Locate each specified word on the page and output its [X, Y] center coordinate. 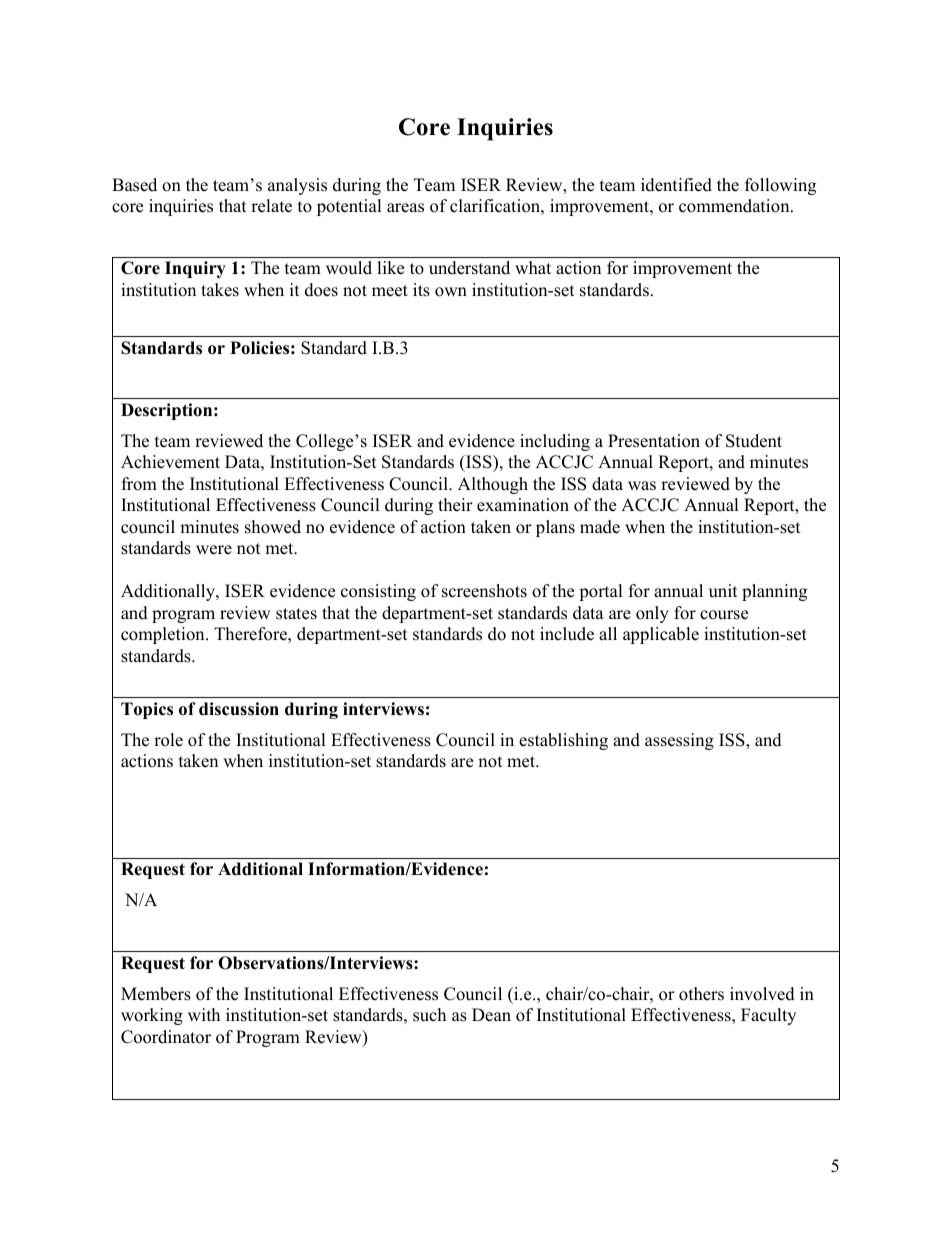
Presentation [654, 441]
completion [164, 635]
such [429, 1015]
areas [405, 208]
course [724, 615]
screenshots [484, 591]
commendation [735, 206]
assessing [679, 741]
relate [271, 206]
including [555, 442]
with [204, 1014]
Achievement [170, 462]
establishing [563, 741]
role [168, 740]
